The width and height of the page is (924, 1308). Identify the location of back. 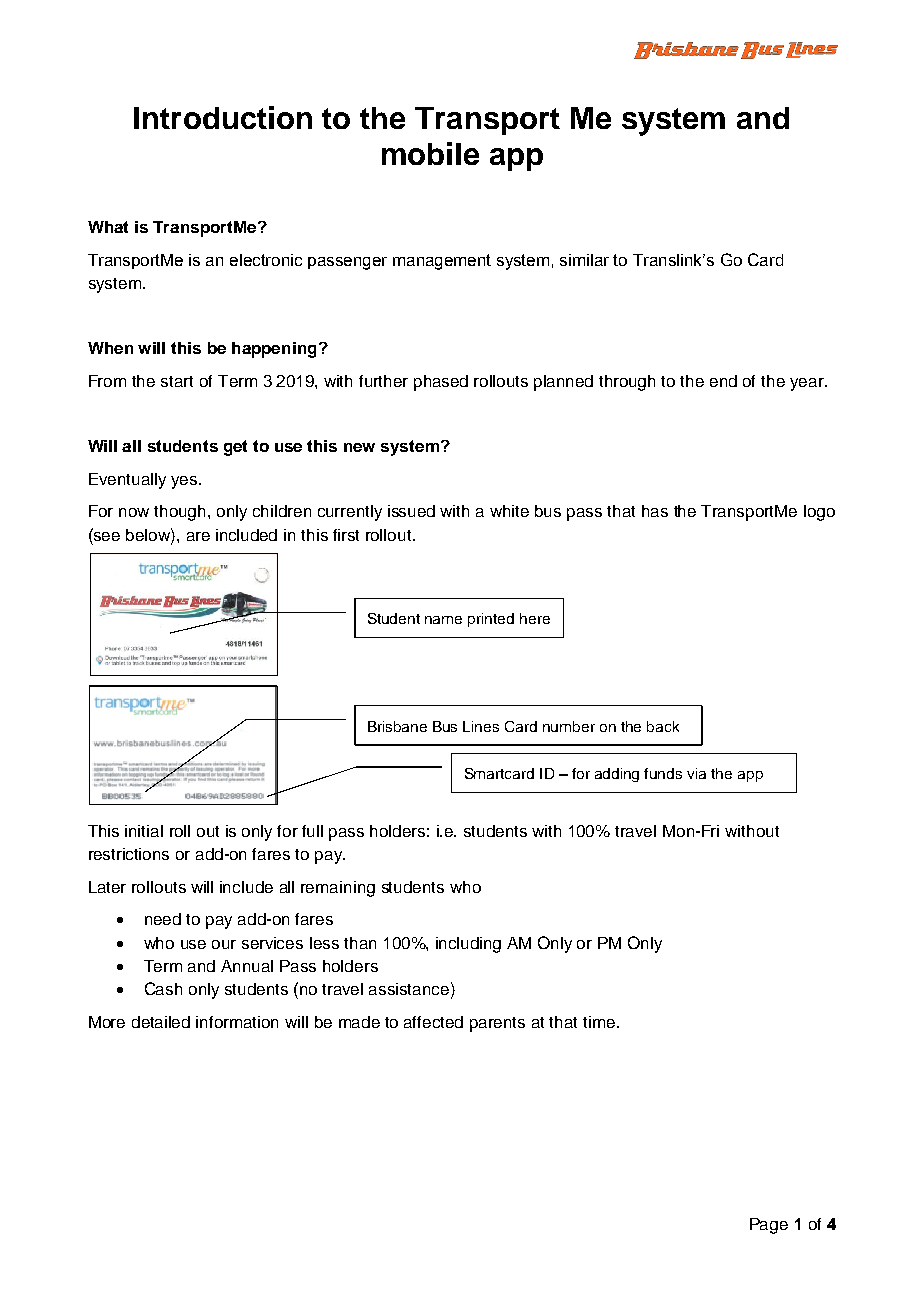
(663, 726).
